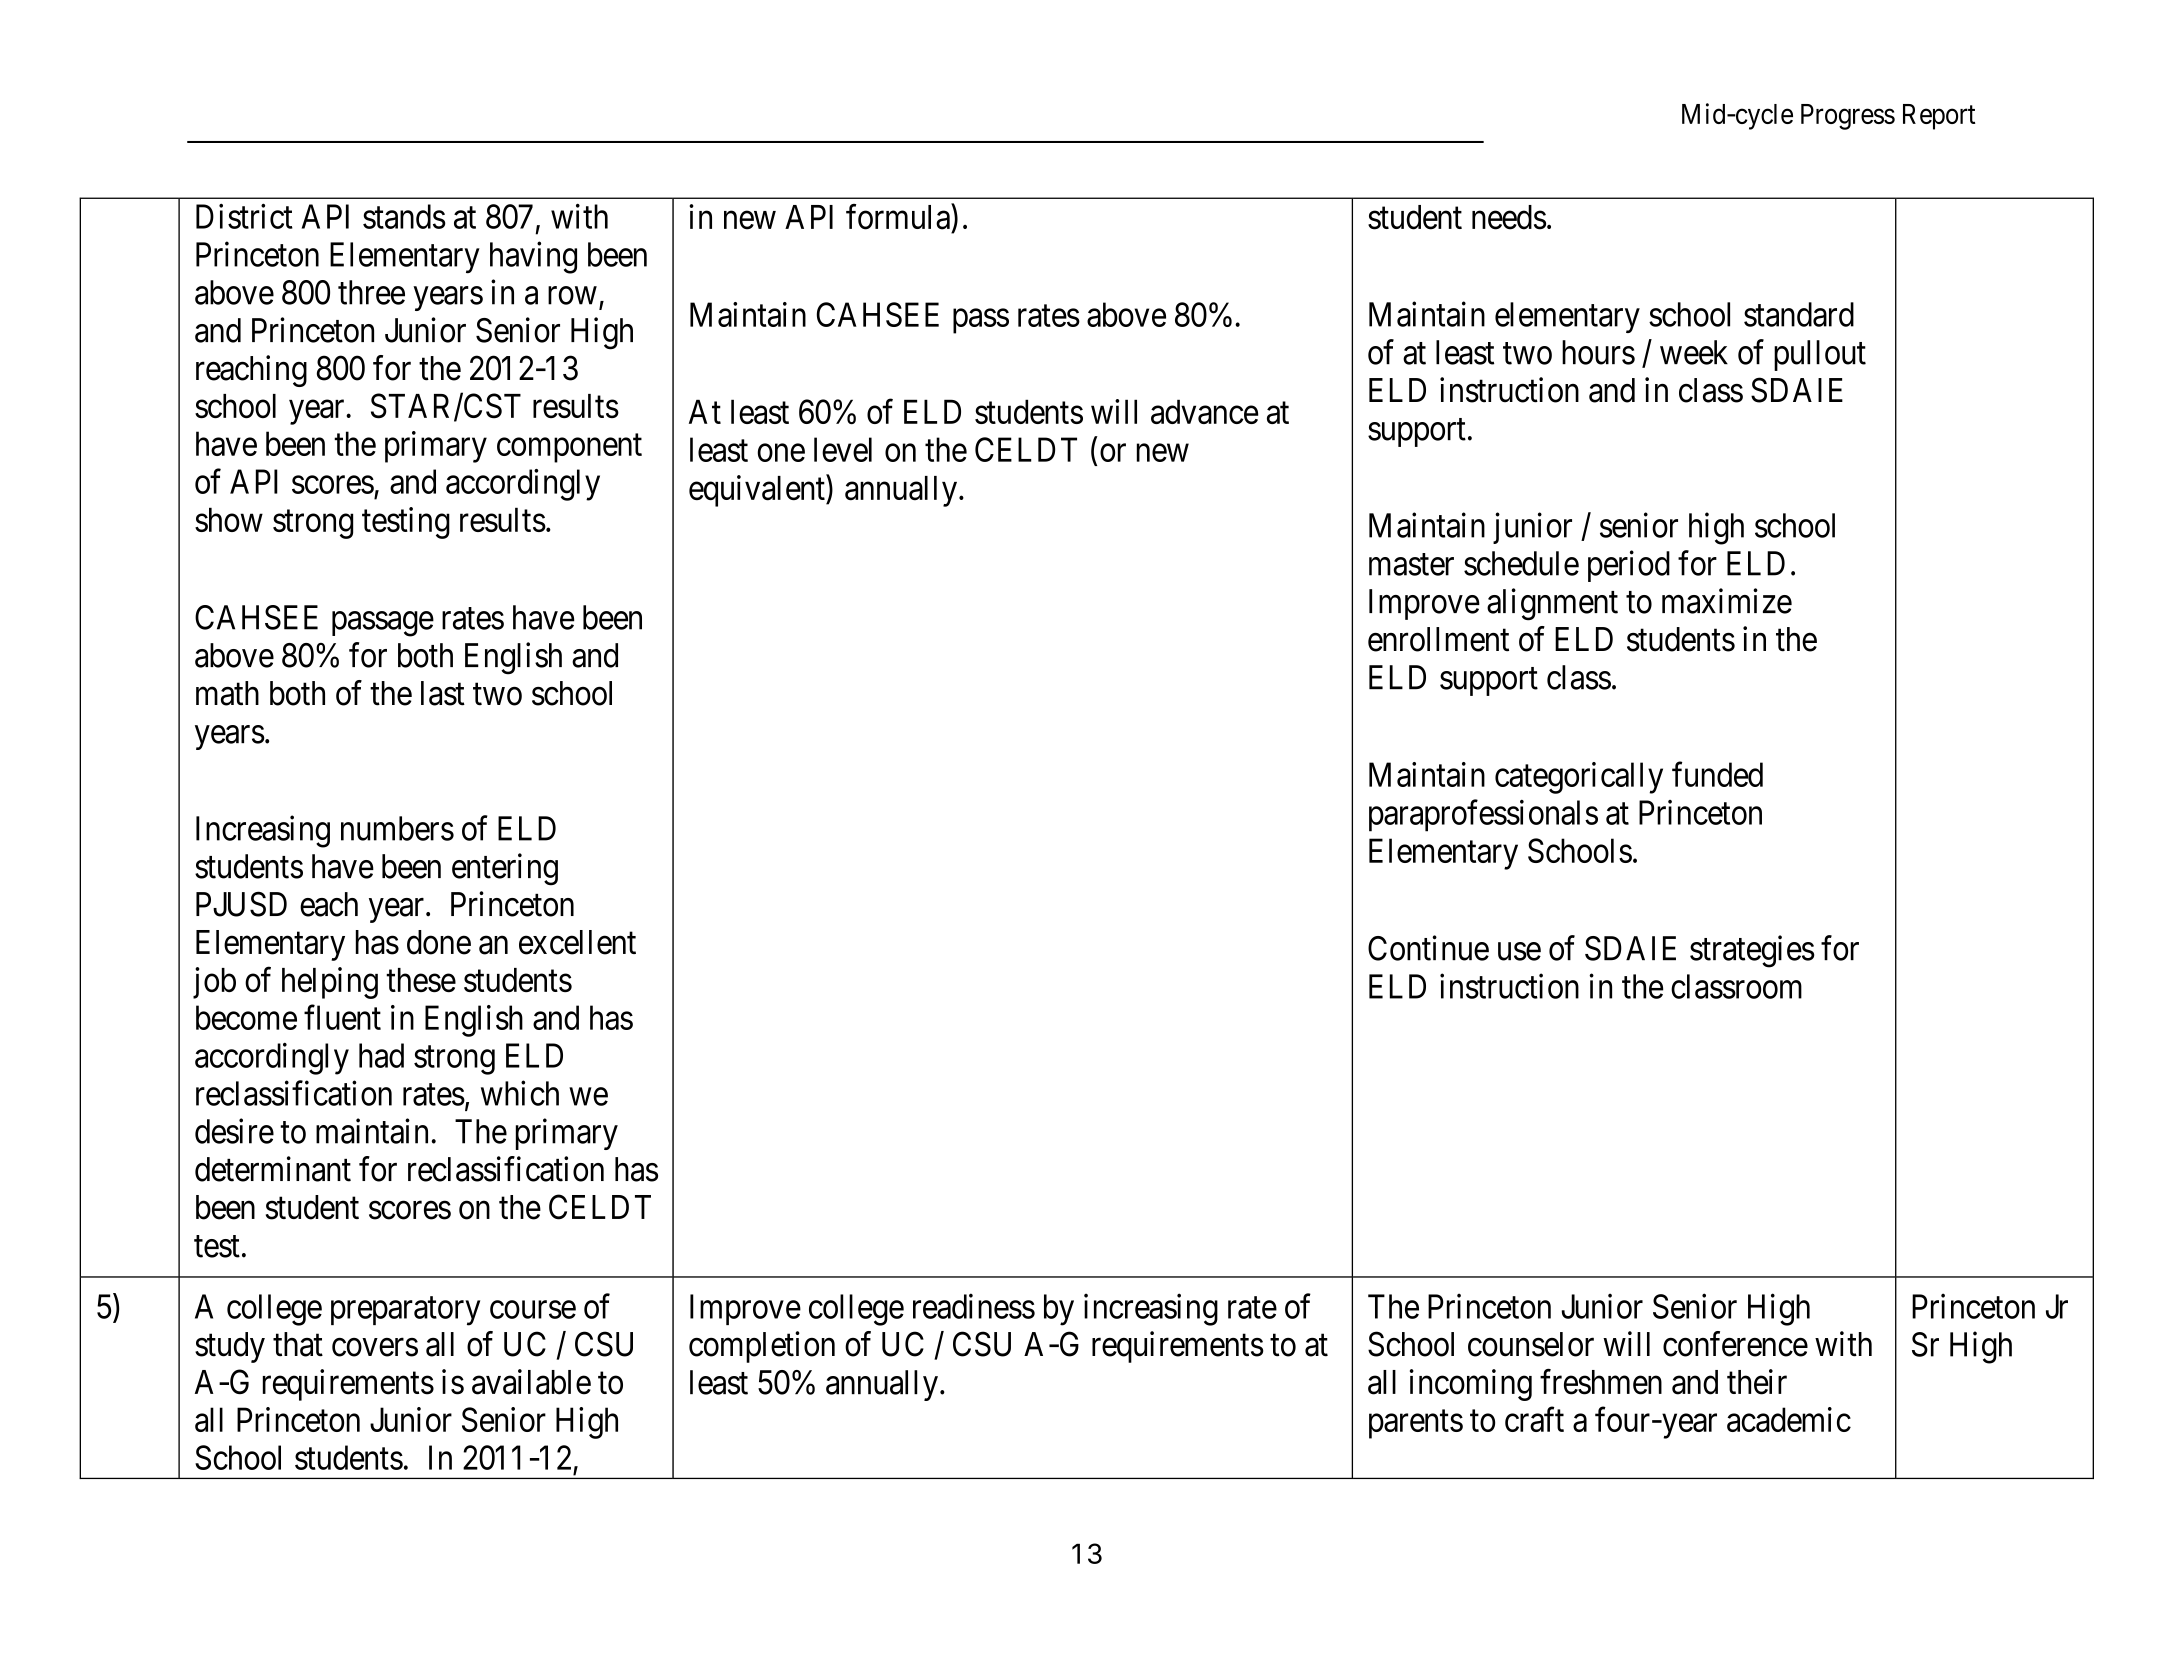  I want to click on Progress, so click(1848, 117).
